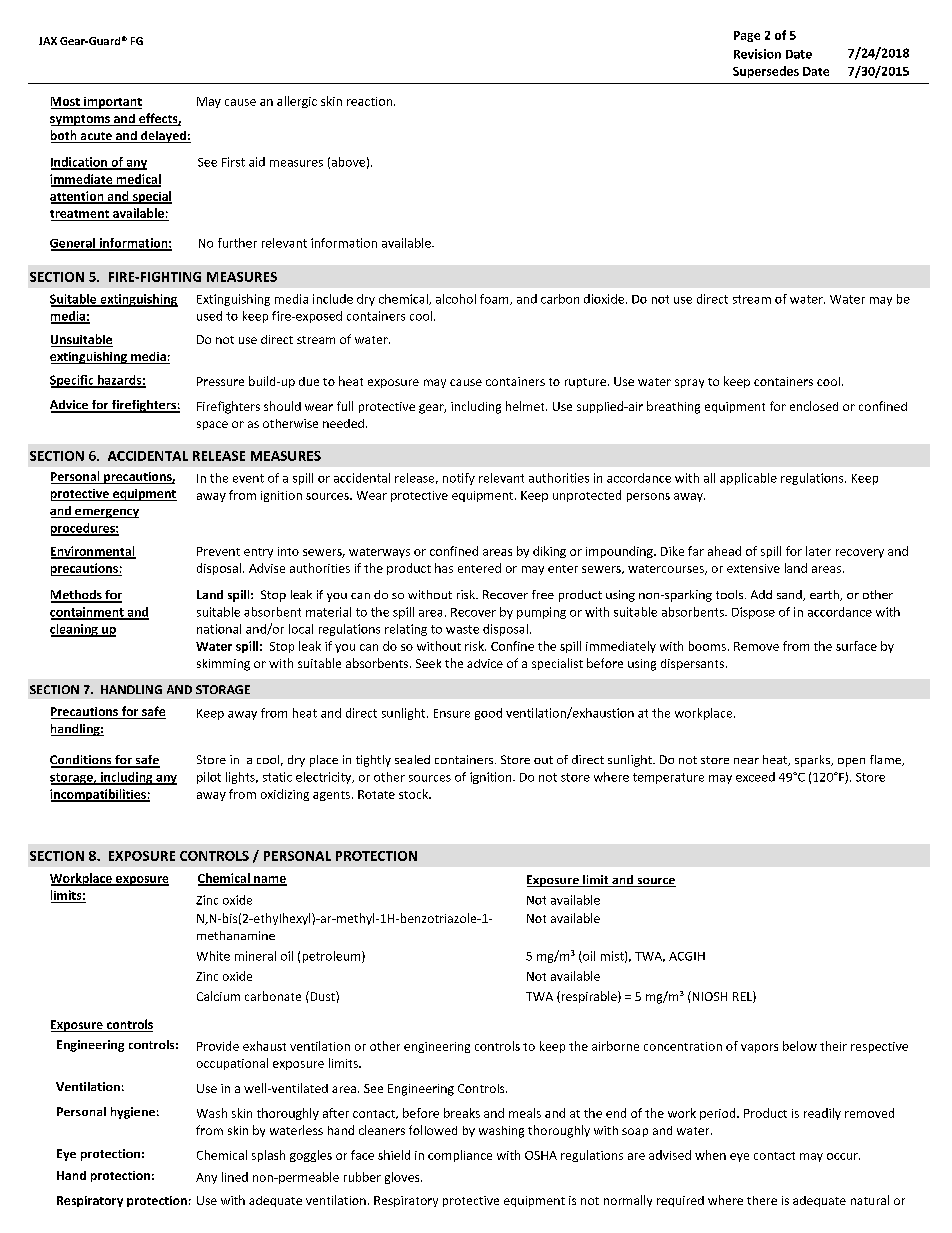  I want to click on stock, so click(415, 794).
